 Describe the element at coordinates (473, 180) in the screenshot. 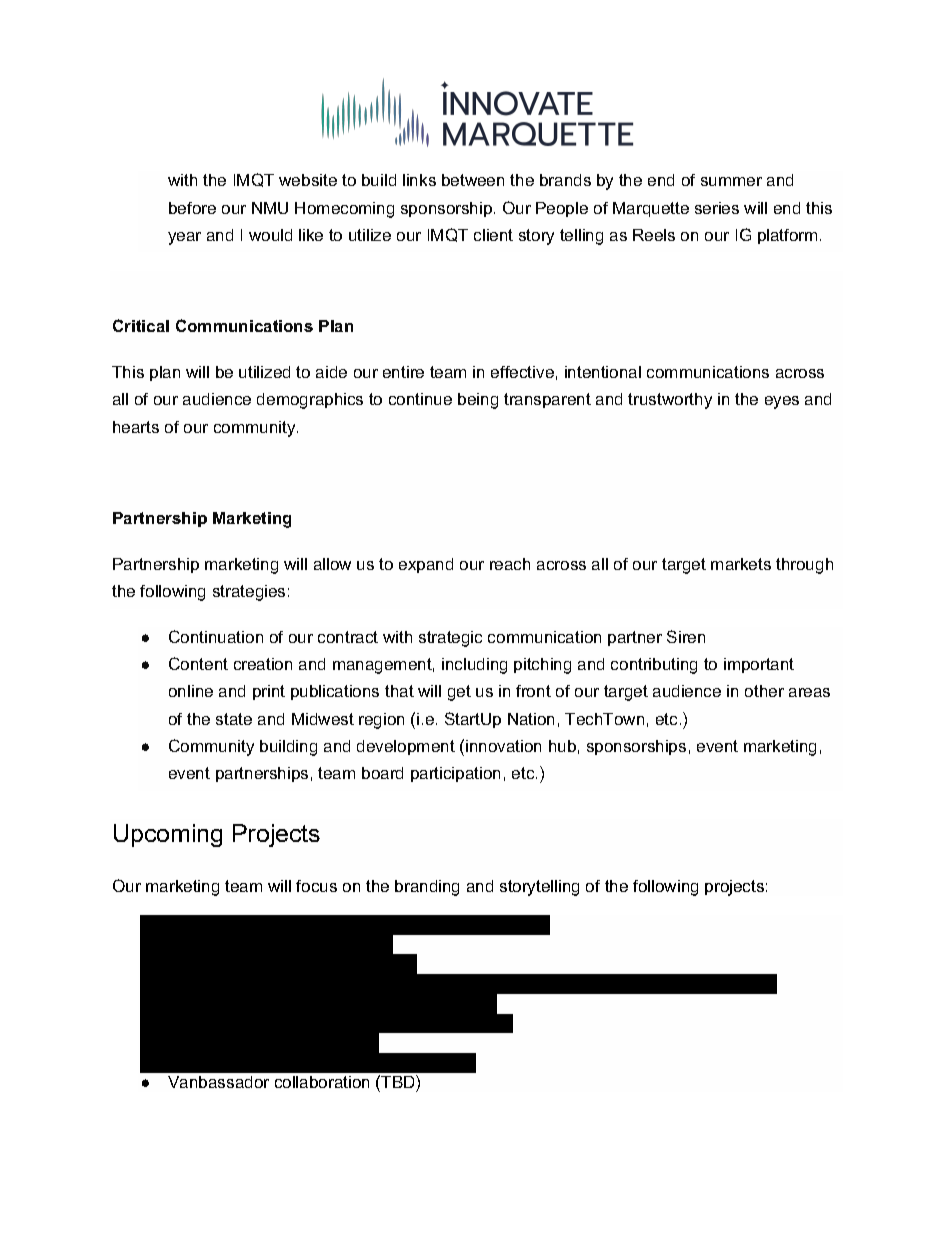

I see `between` at that location.
